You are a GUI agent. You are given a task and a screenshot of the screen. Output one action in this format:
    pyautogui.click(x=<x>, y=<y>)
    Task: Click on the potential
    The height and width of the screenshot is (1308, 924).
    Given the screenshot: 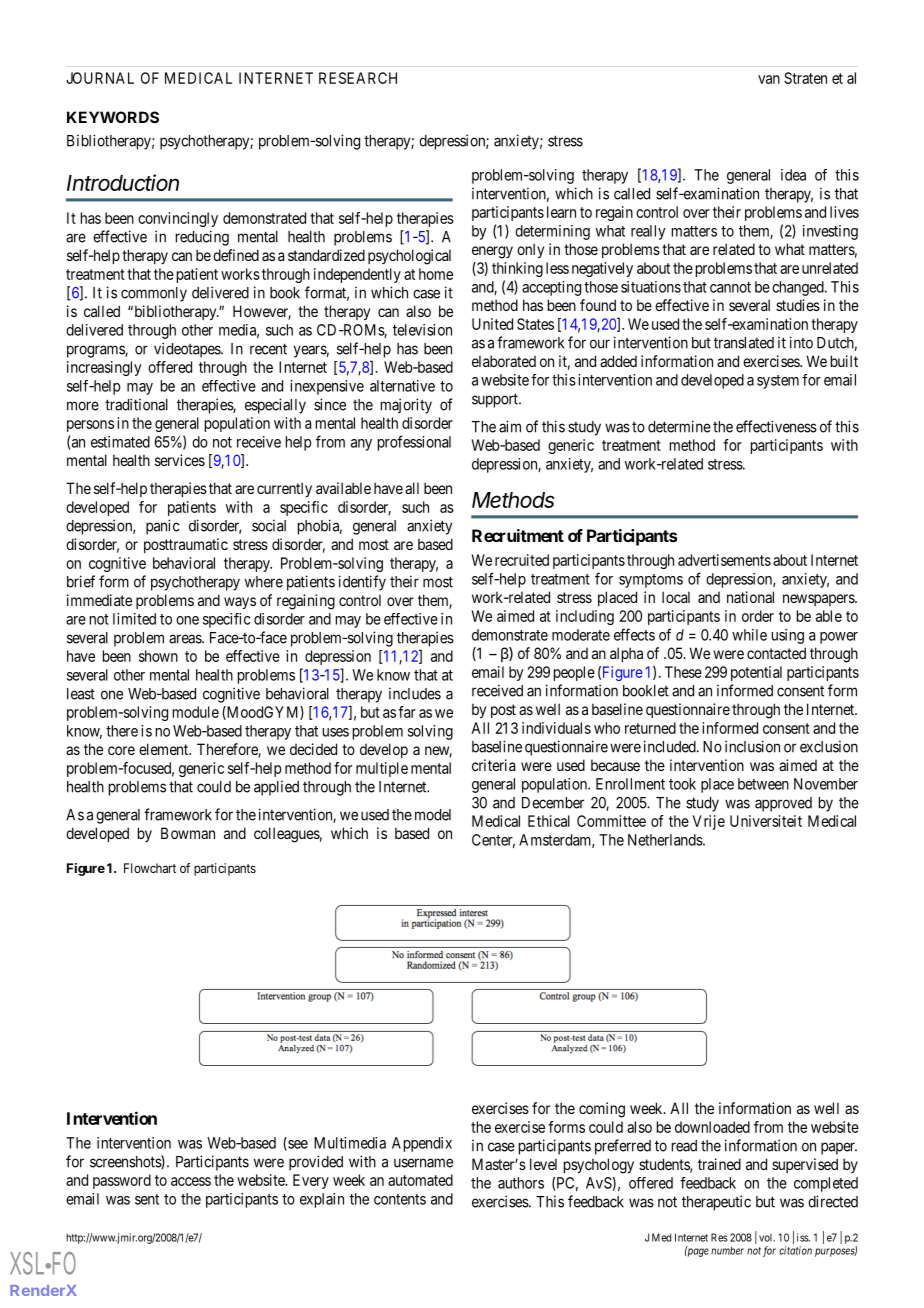 What is the action you would take?
    pyautogui.click(x=756, y=673)
